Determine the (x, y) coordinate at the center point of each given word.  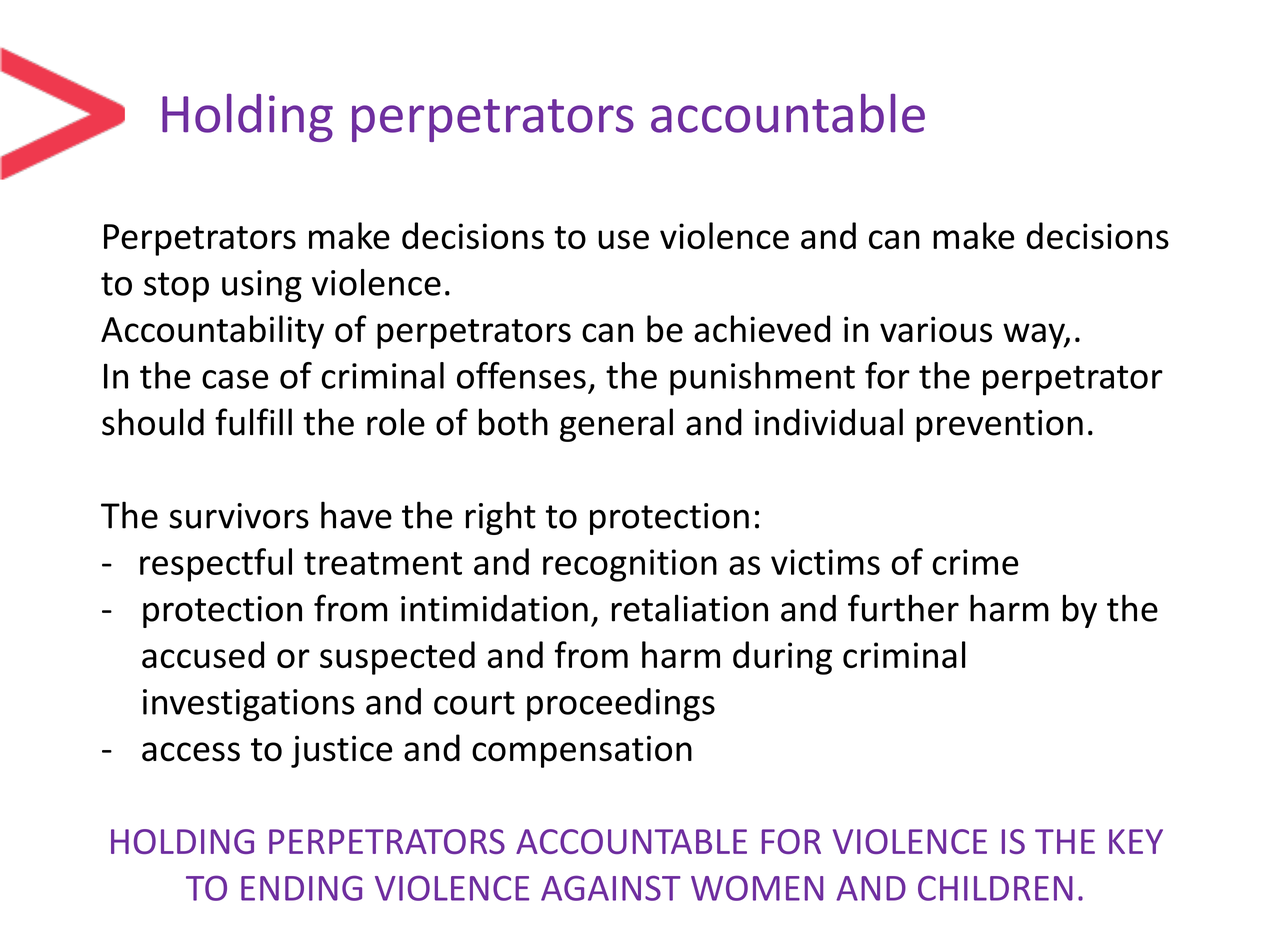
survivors (239, 516)
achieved (762, 329)
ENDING (301, 888)
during (782, 658)
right (501, 518)
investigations (249, 705)
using (262, 286)
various (936, 329)
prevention (999, 426)
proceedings (621, 704)
